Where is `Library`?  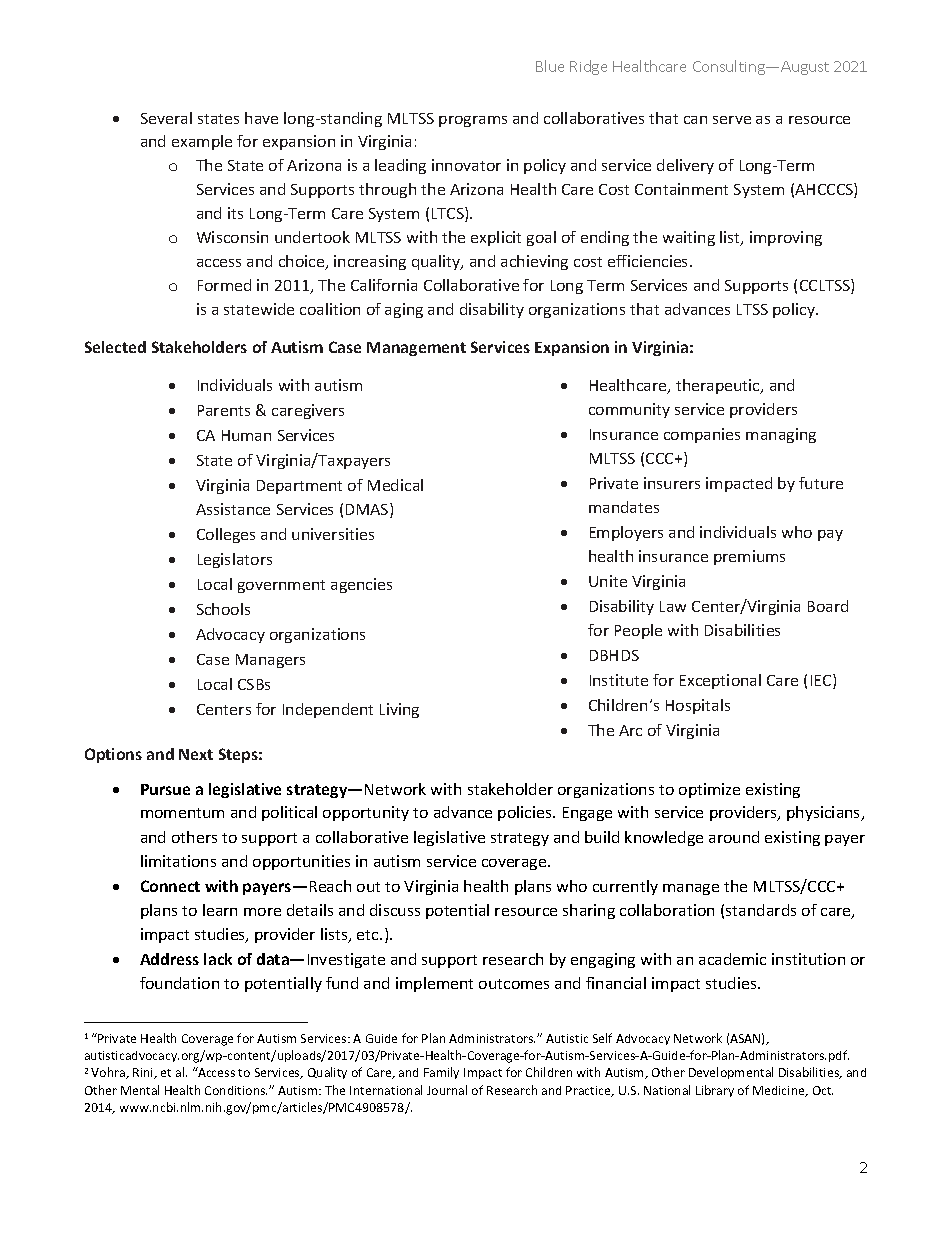 Library is located at coordinates (715, 1091).
